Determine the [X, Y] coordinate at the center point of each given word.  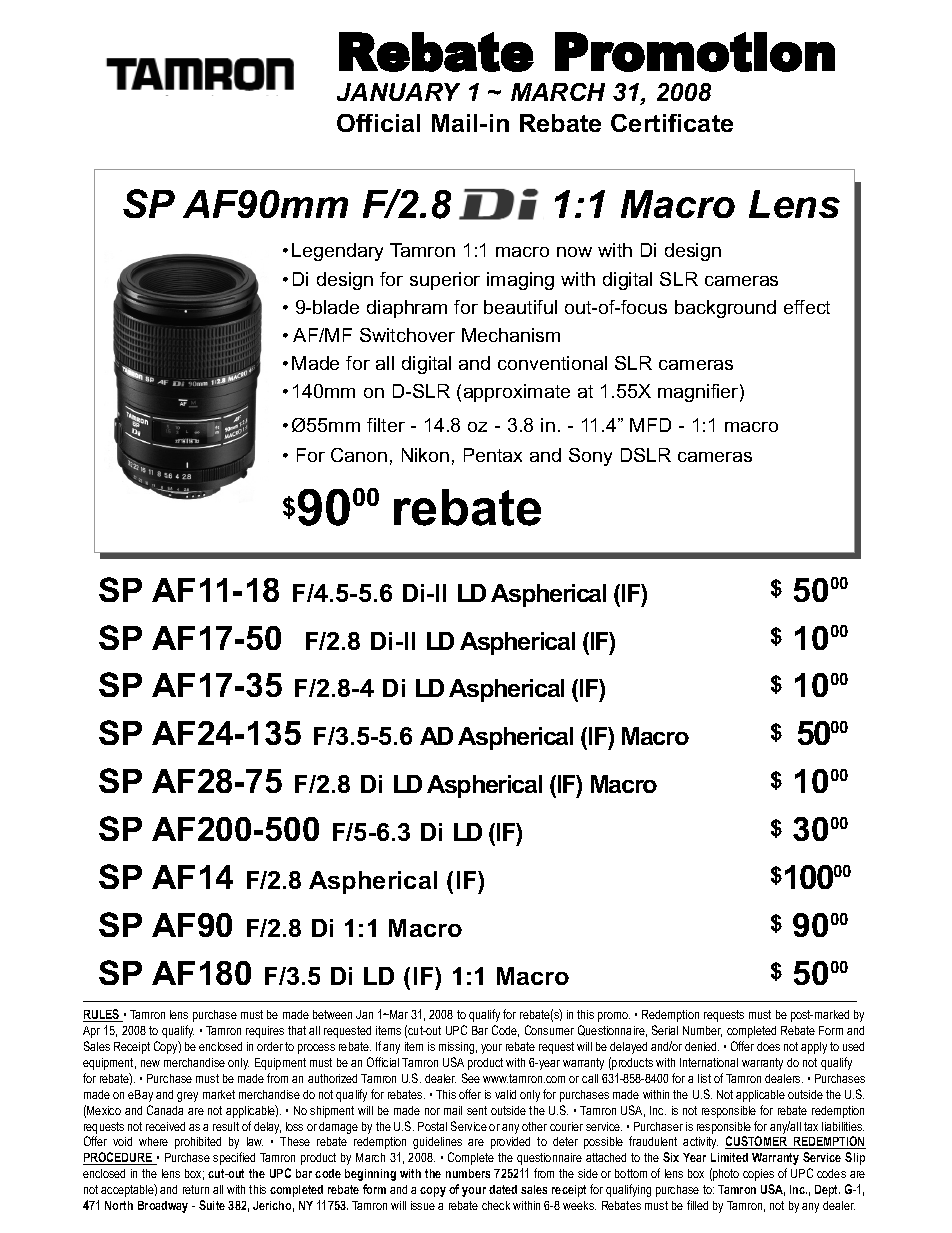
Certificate [672, 123]
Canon [359, 455]
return [196, 1189]
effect [807, 307]
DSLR [646, 455]
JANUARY [398, 92]
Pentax [493, 455]
